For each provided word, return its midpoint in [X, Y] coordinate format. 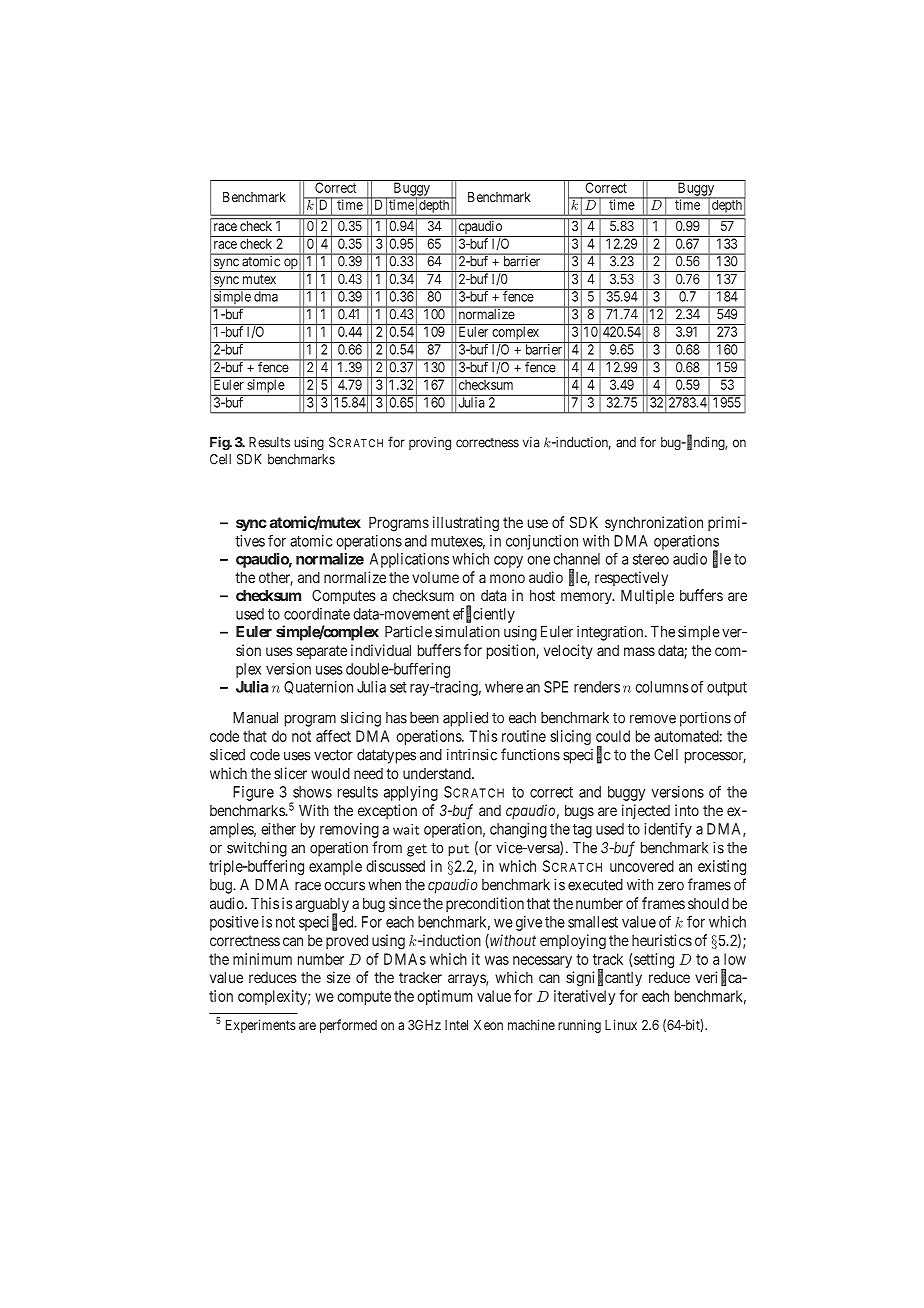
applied [465, 719]
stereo [651, 559]
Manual [255, 718]
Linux [621, 1024]
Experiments [261, 1026]
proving [430, 443]
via [531, 442]
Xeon [488, 1025]
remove [653, 719]
